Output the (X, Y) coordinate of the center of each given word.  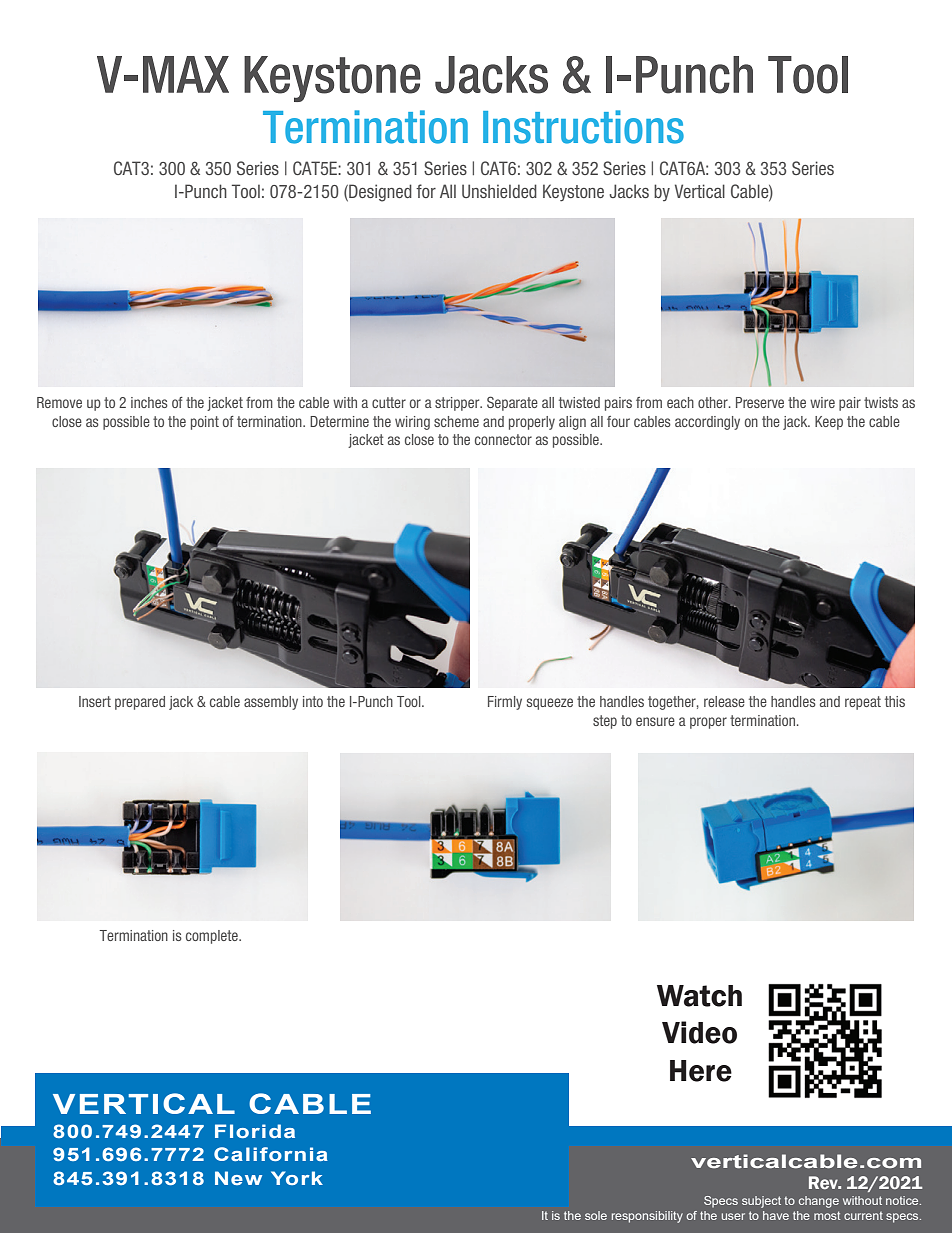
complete (213, 937)
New (238, 1178)
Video (699, 1032)
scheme (456, 421)
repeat (863, 703)
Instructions (583, 127)
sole (596, 1215)
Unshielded (499, 191)
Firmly (505, 703)
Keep (829, 423)
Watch (699, 996)
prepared (140, 703)
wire (822, 402)
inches (149, 402)
